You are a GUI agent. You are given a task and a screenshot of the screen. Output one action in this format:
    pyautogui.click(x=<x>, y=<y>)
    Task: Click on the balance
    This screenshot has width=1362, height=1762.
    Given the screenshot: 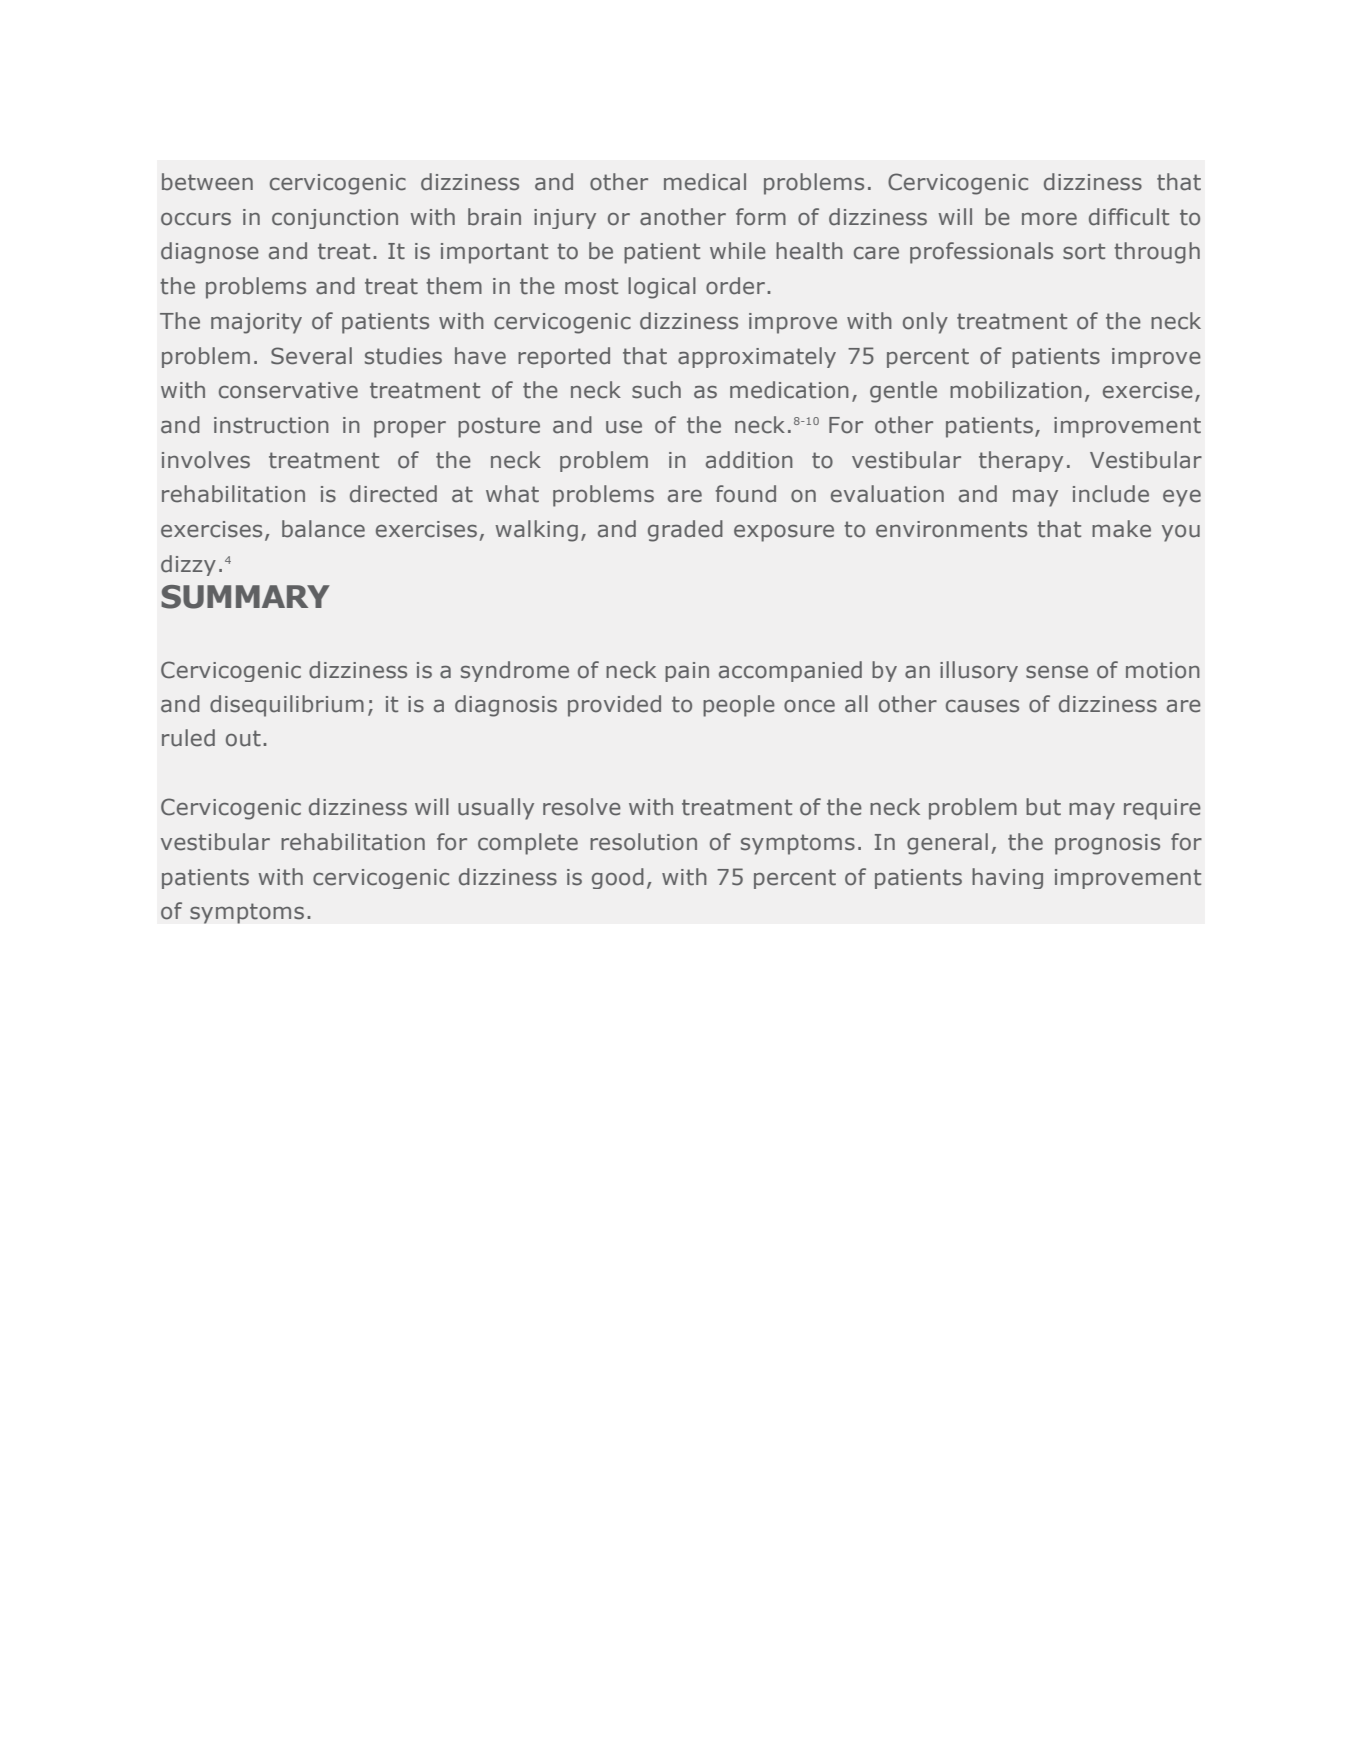 What is the action you would take?
    pyautogui.click(x=323, y=529)
